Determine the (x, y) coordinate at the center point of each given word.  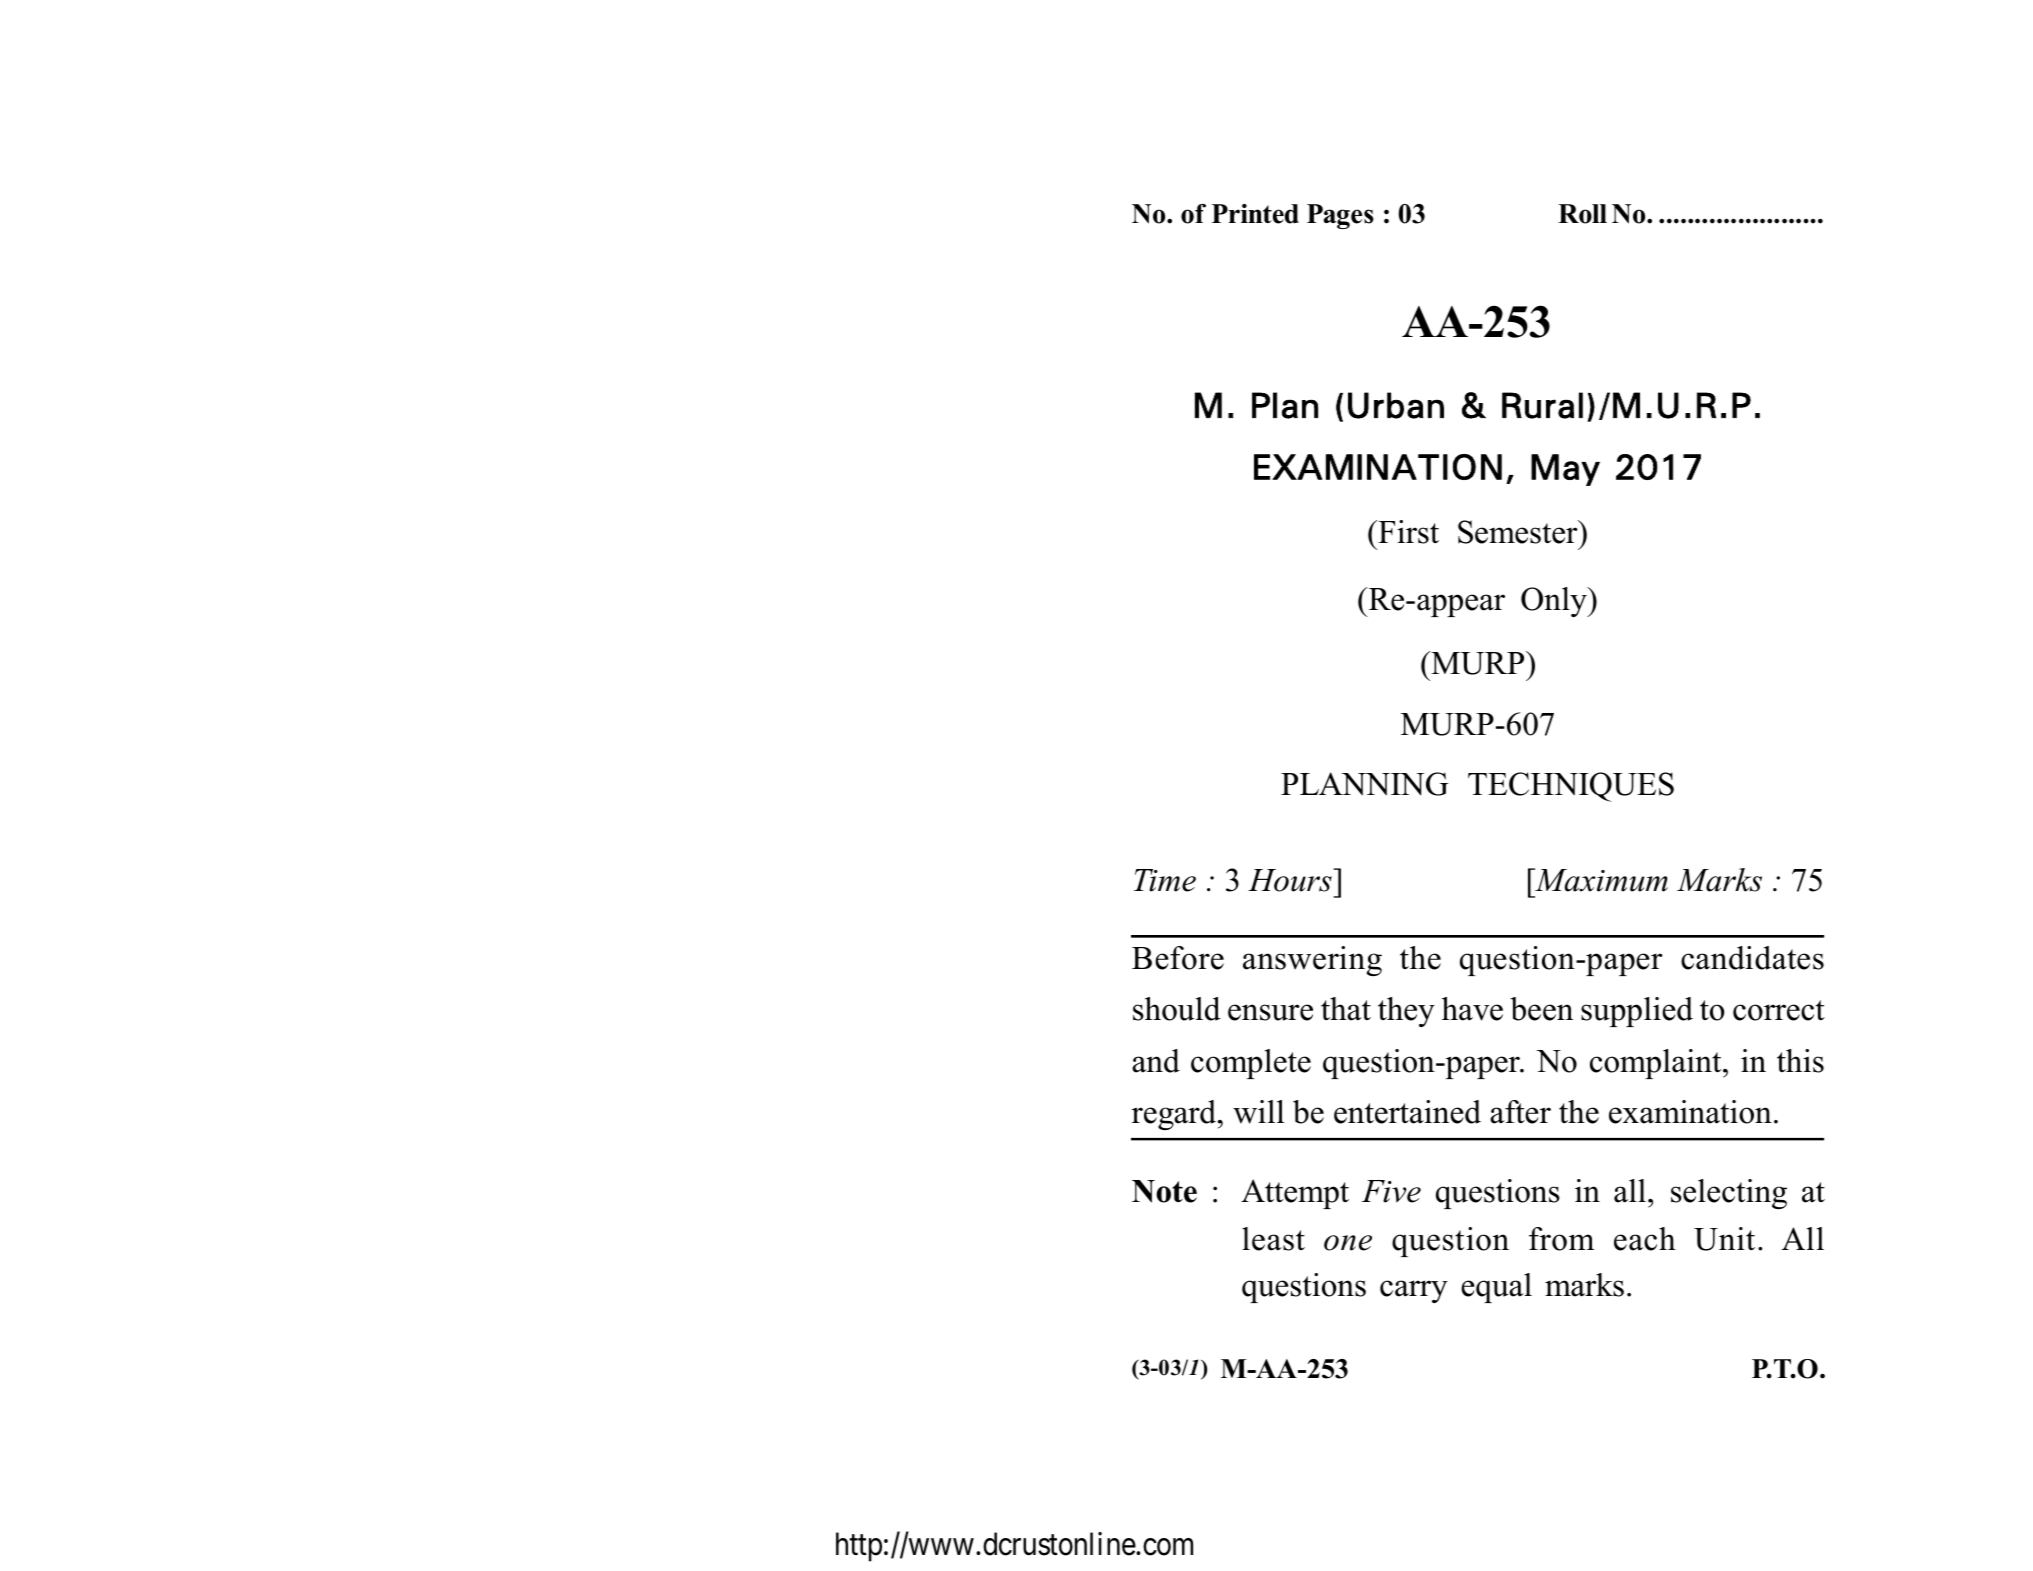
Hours (1291, 880)
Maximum (1600, 880)
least (1273, 1239)
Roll (1582, 214)
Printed (1255, 214)
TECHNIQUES (1571, 787)
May (1565, 470)
